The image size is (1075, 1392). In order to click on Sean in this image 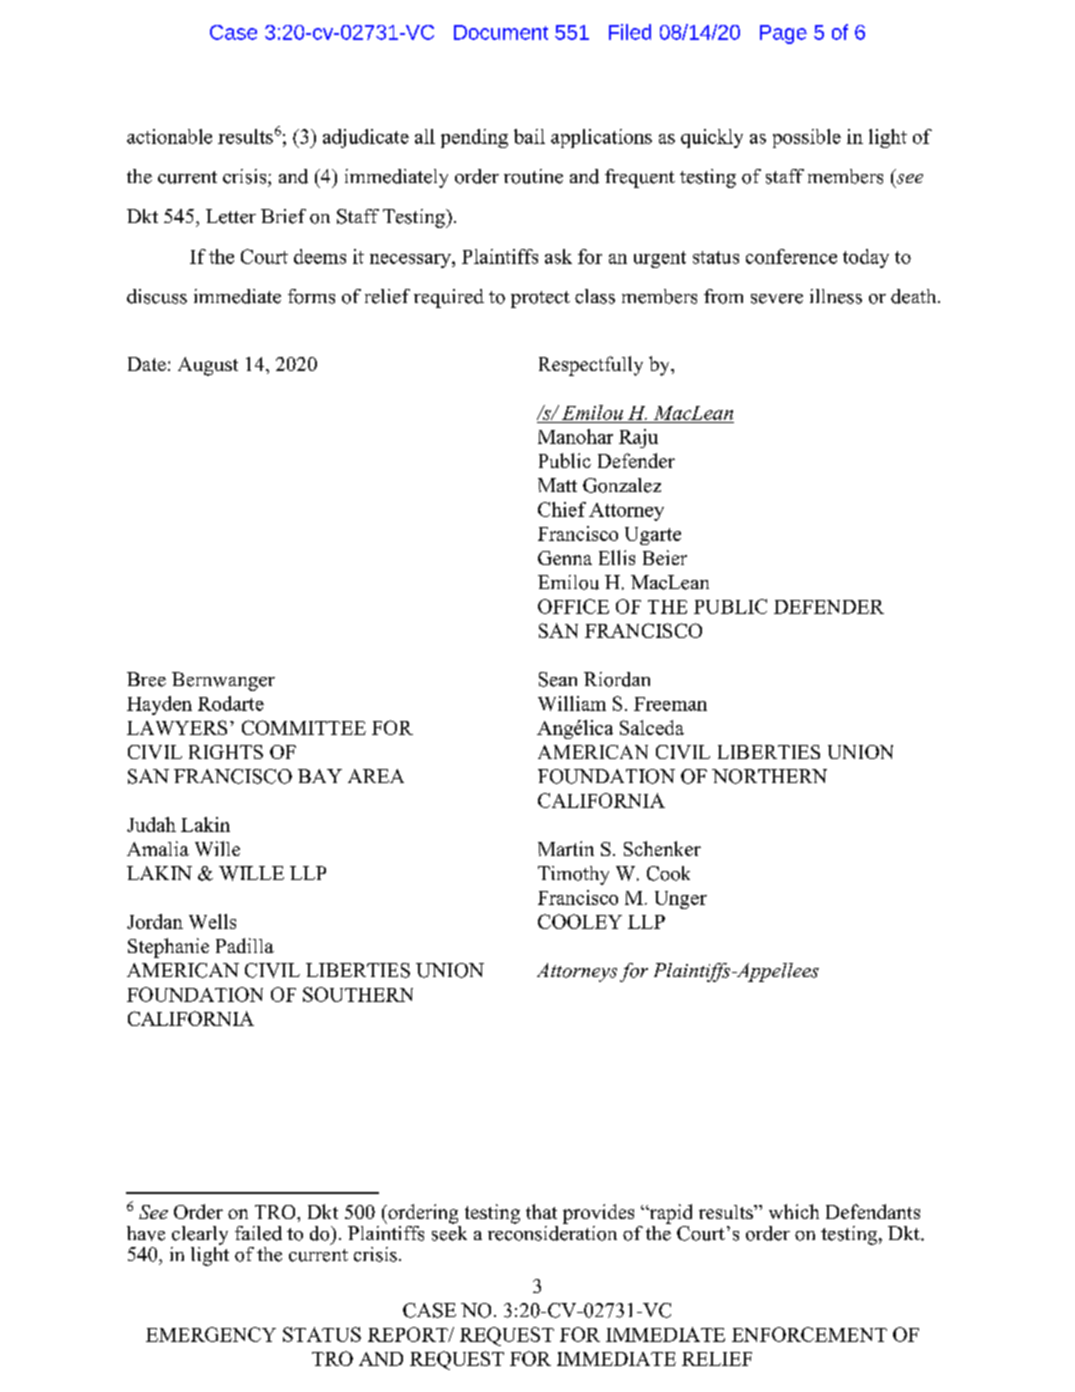, I will do `click(558, 679)`.
